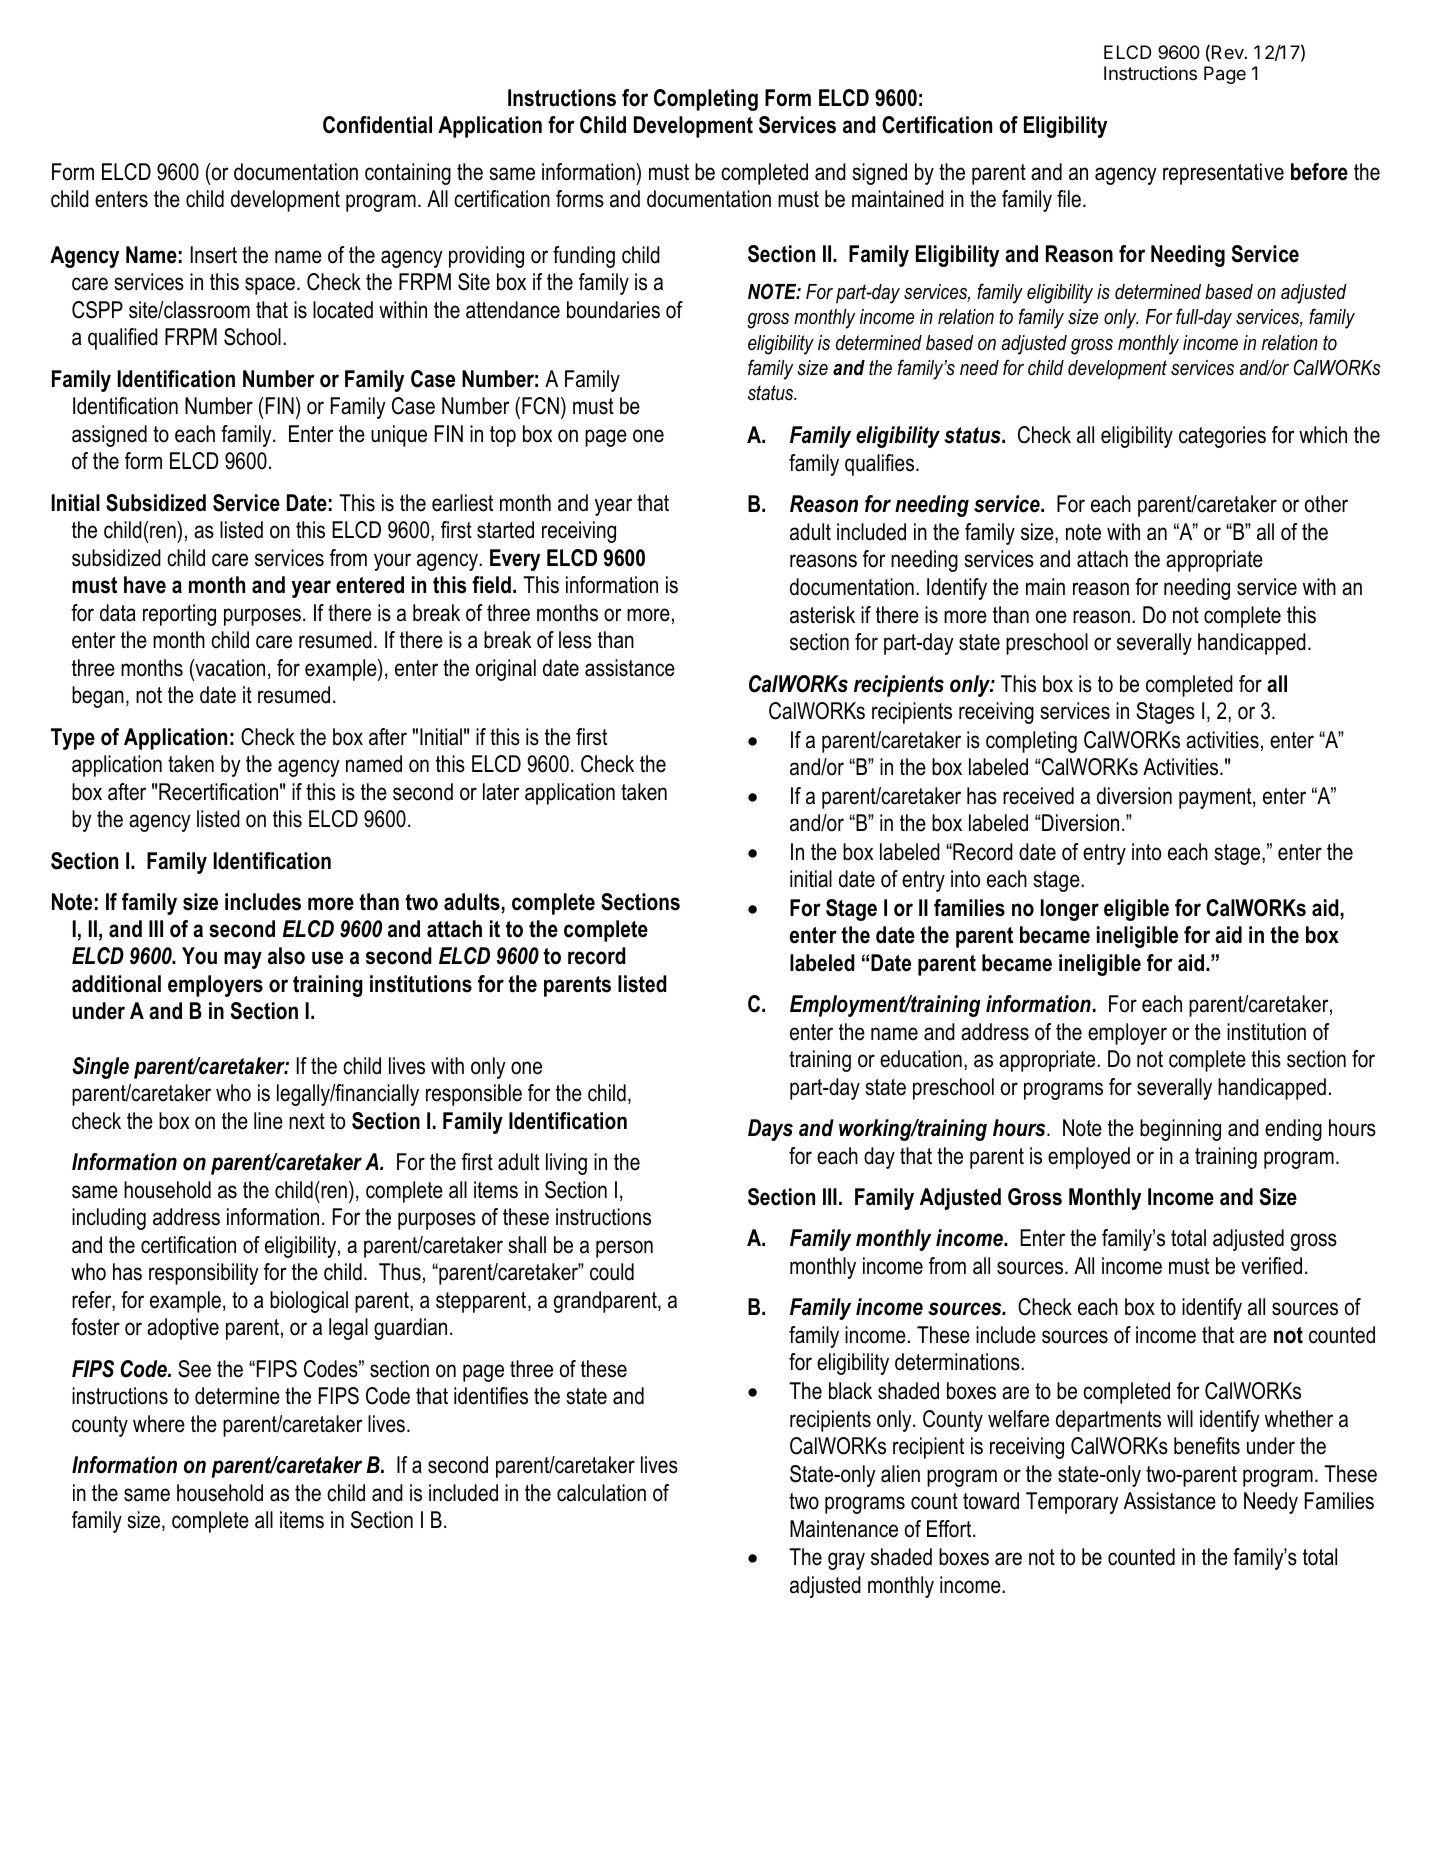  I want to click on Days, so click(770, 1130).
